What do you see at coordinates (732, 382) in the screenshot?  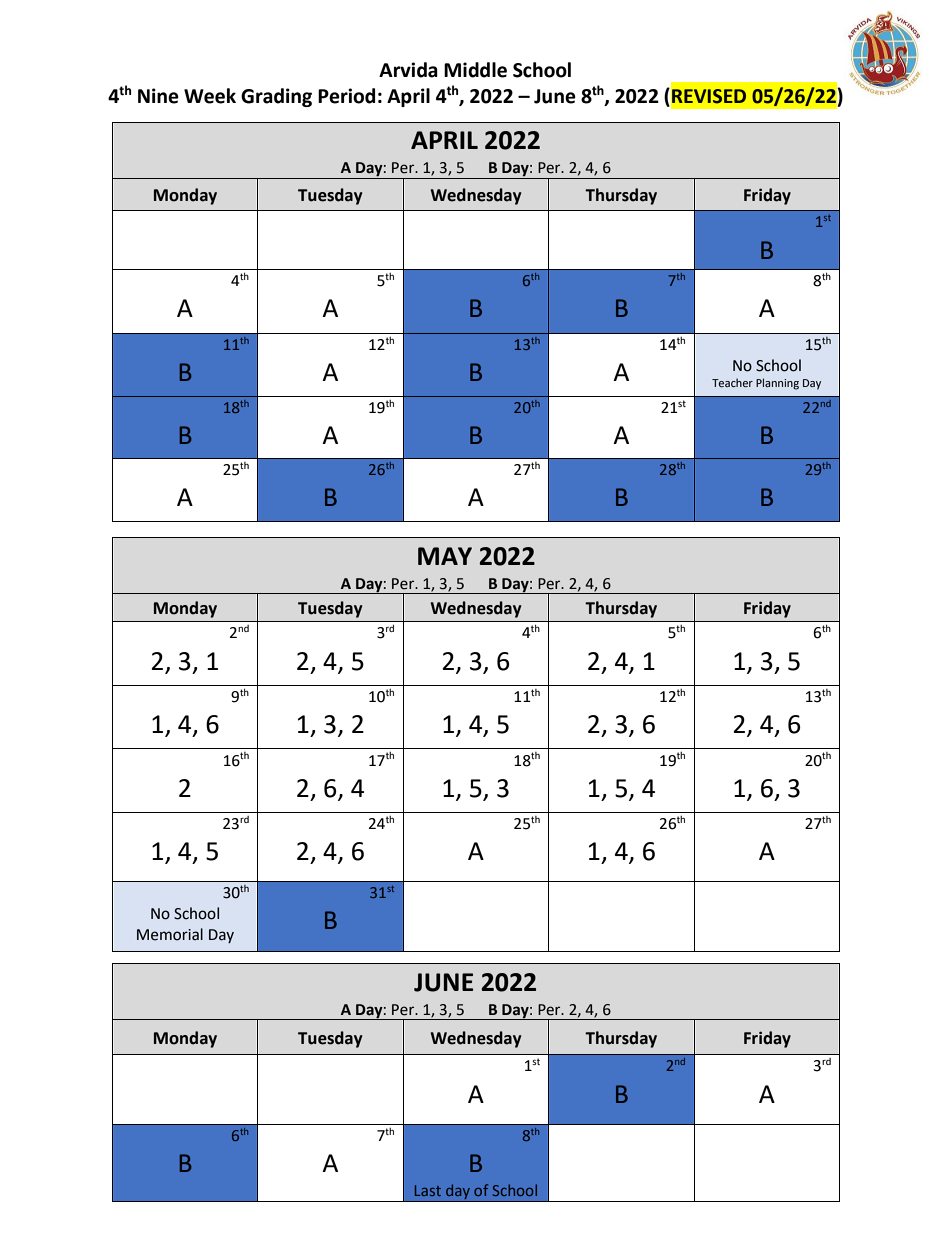 I see `Teacher` at bounding box center [732, 382].
